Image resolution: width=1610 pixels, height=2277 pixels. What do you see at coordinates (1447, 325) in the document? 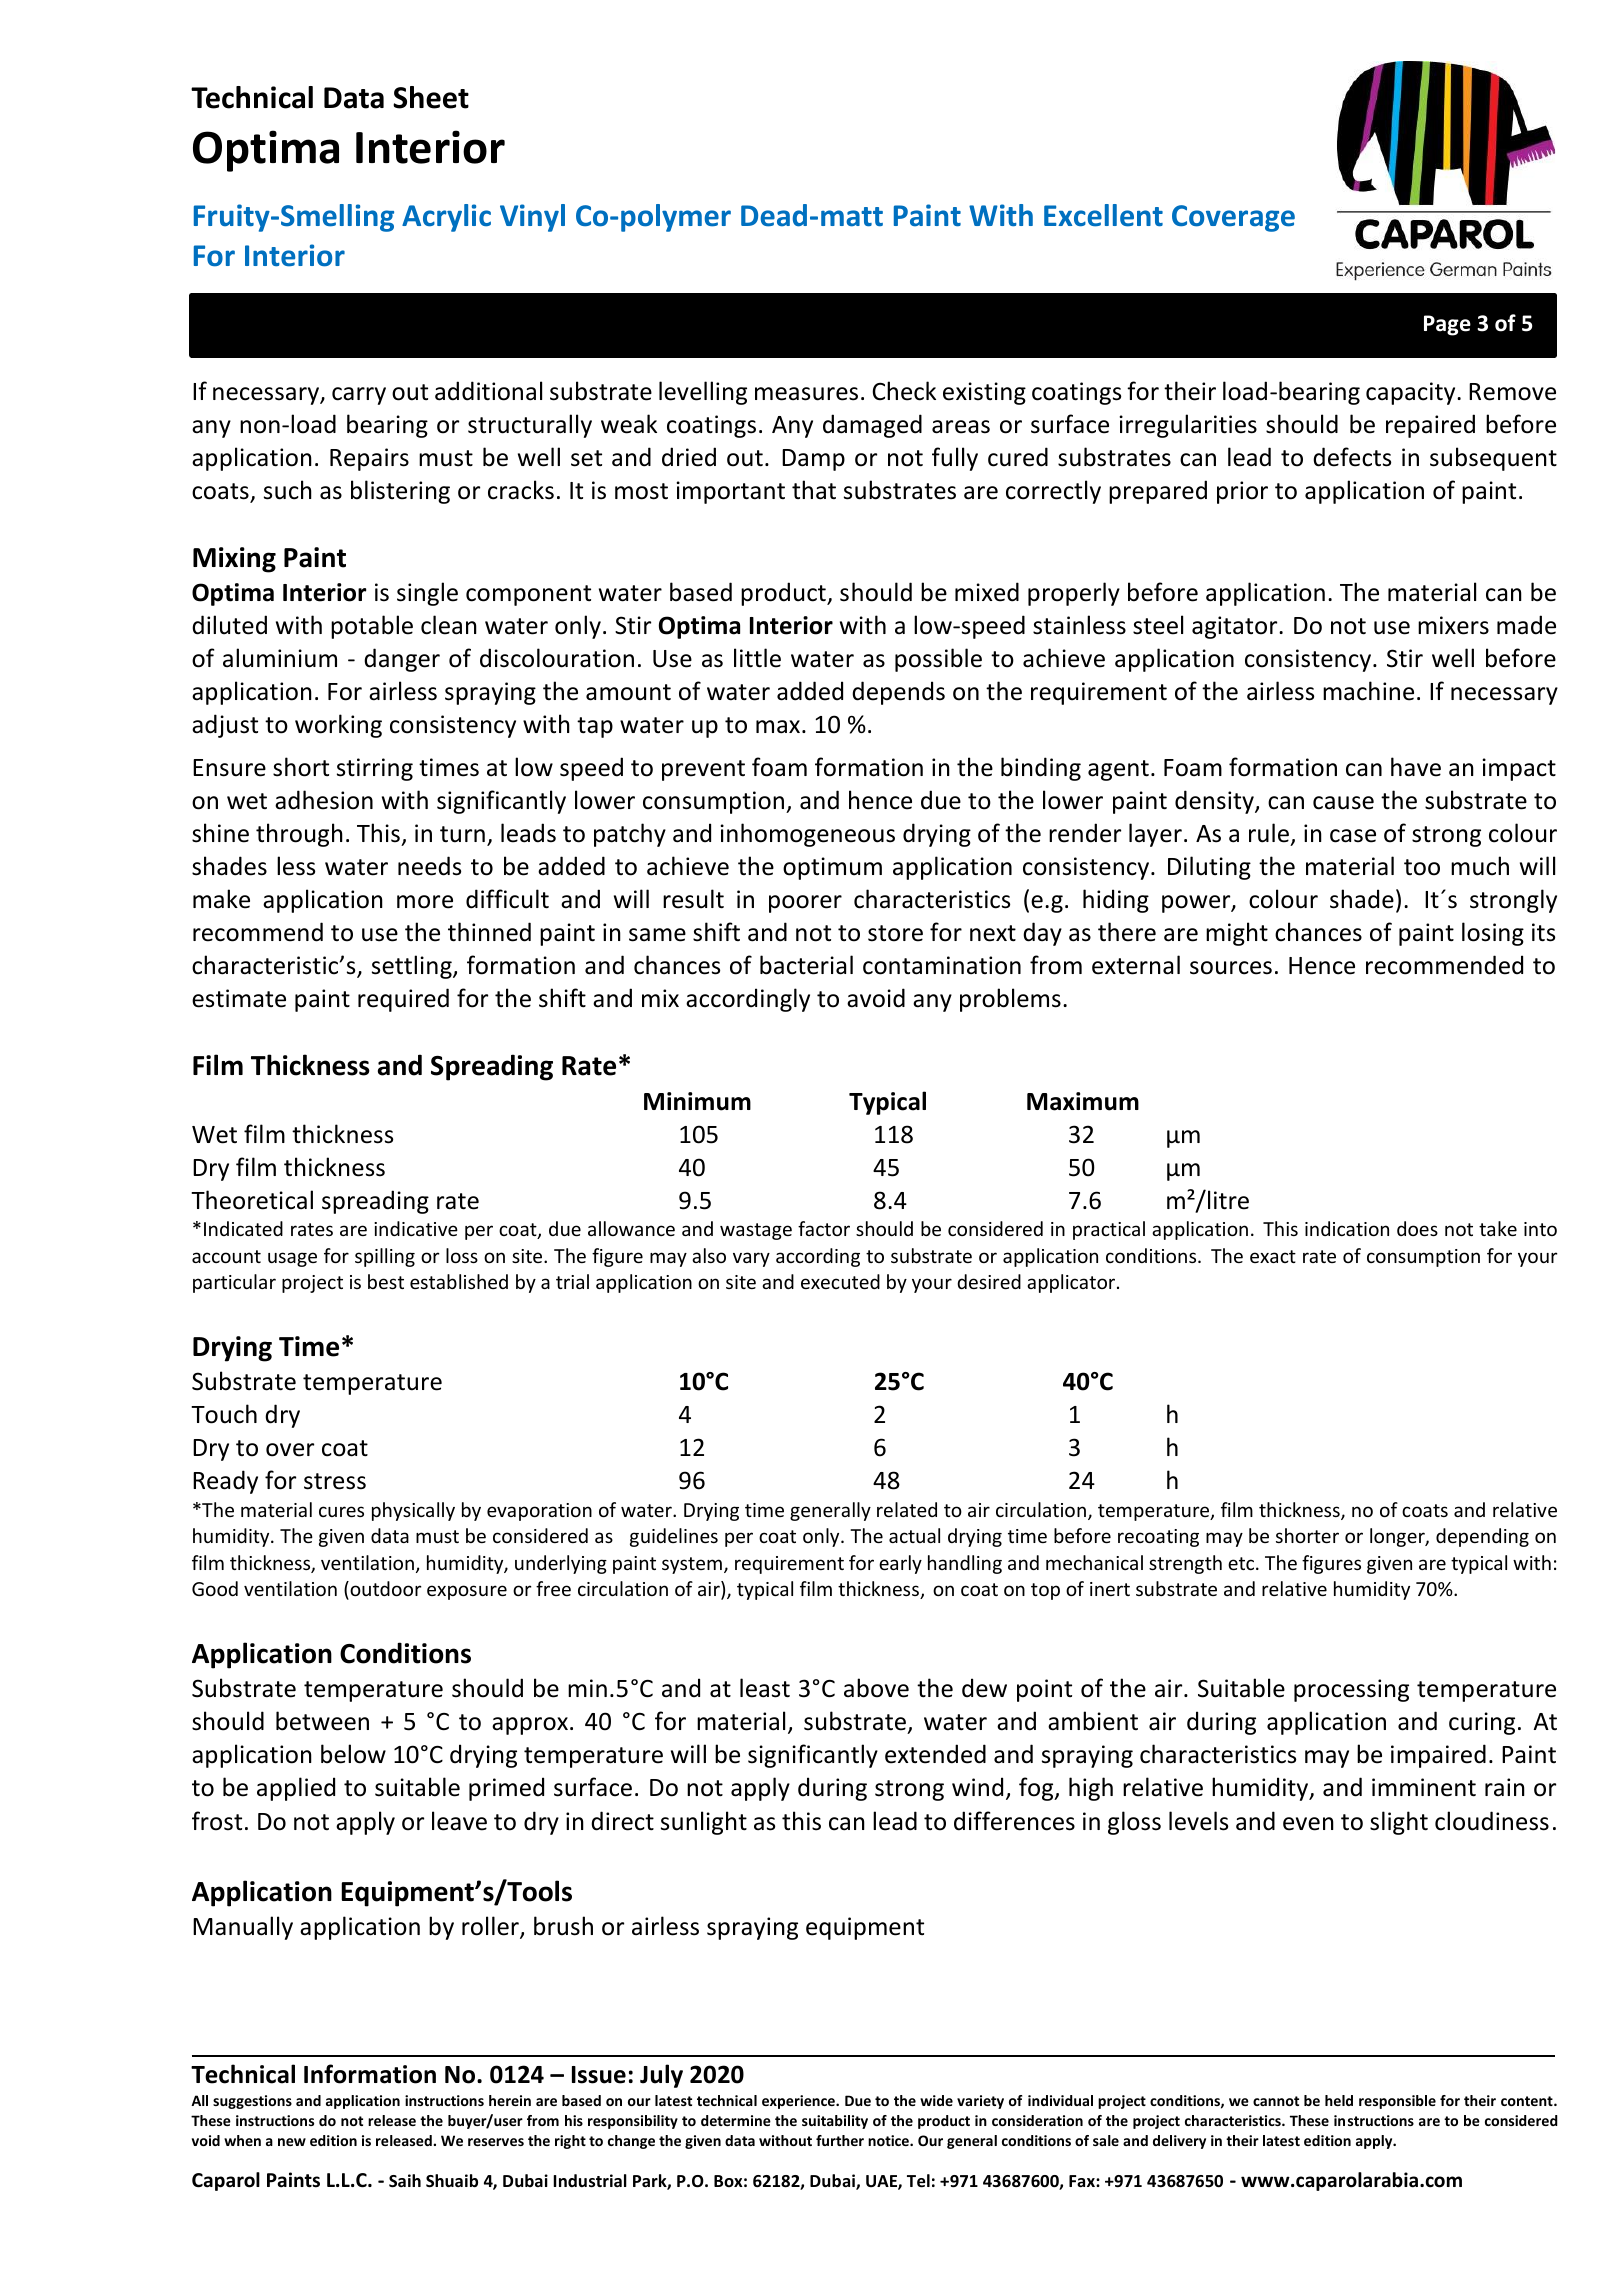
I see `Page` at bounding box center [1447, 325].
